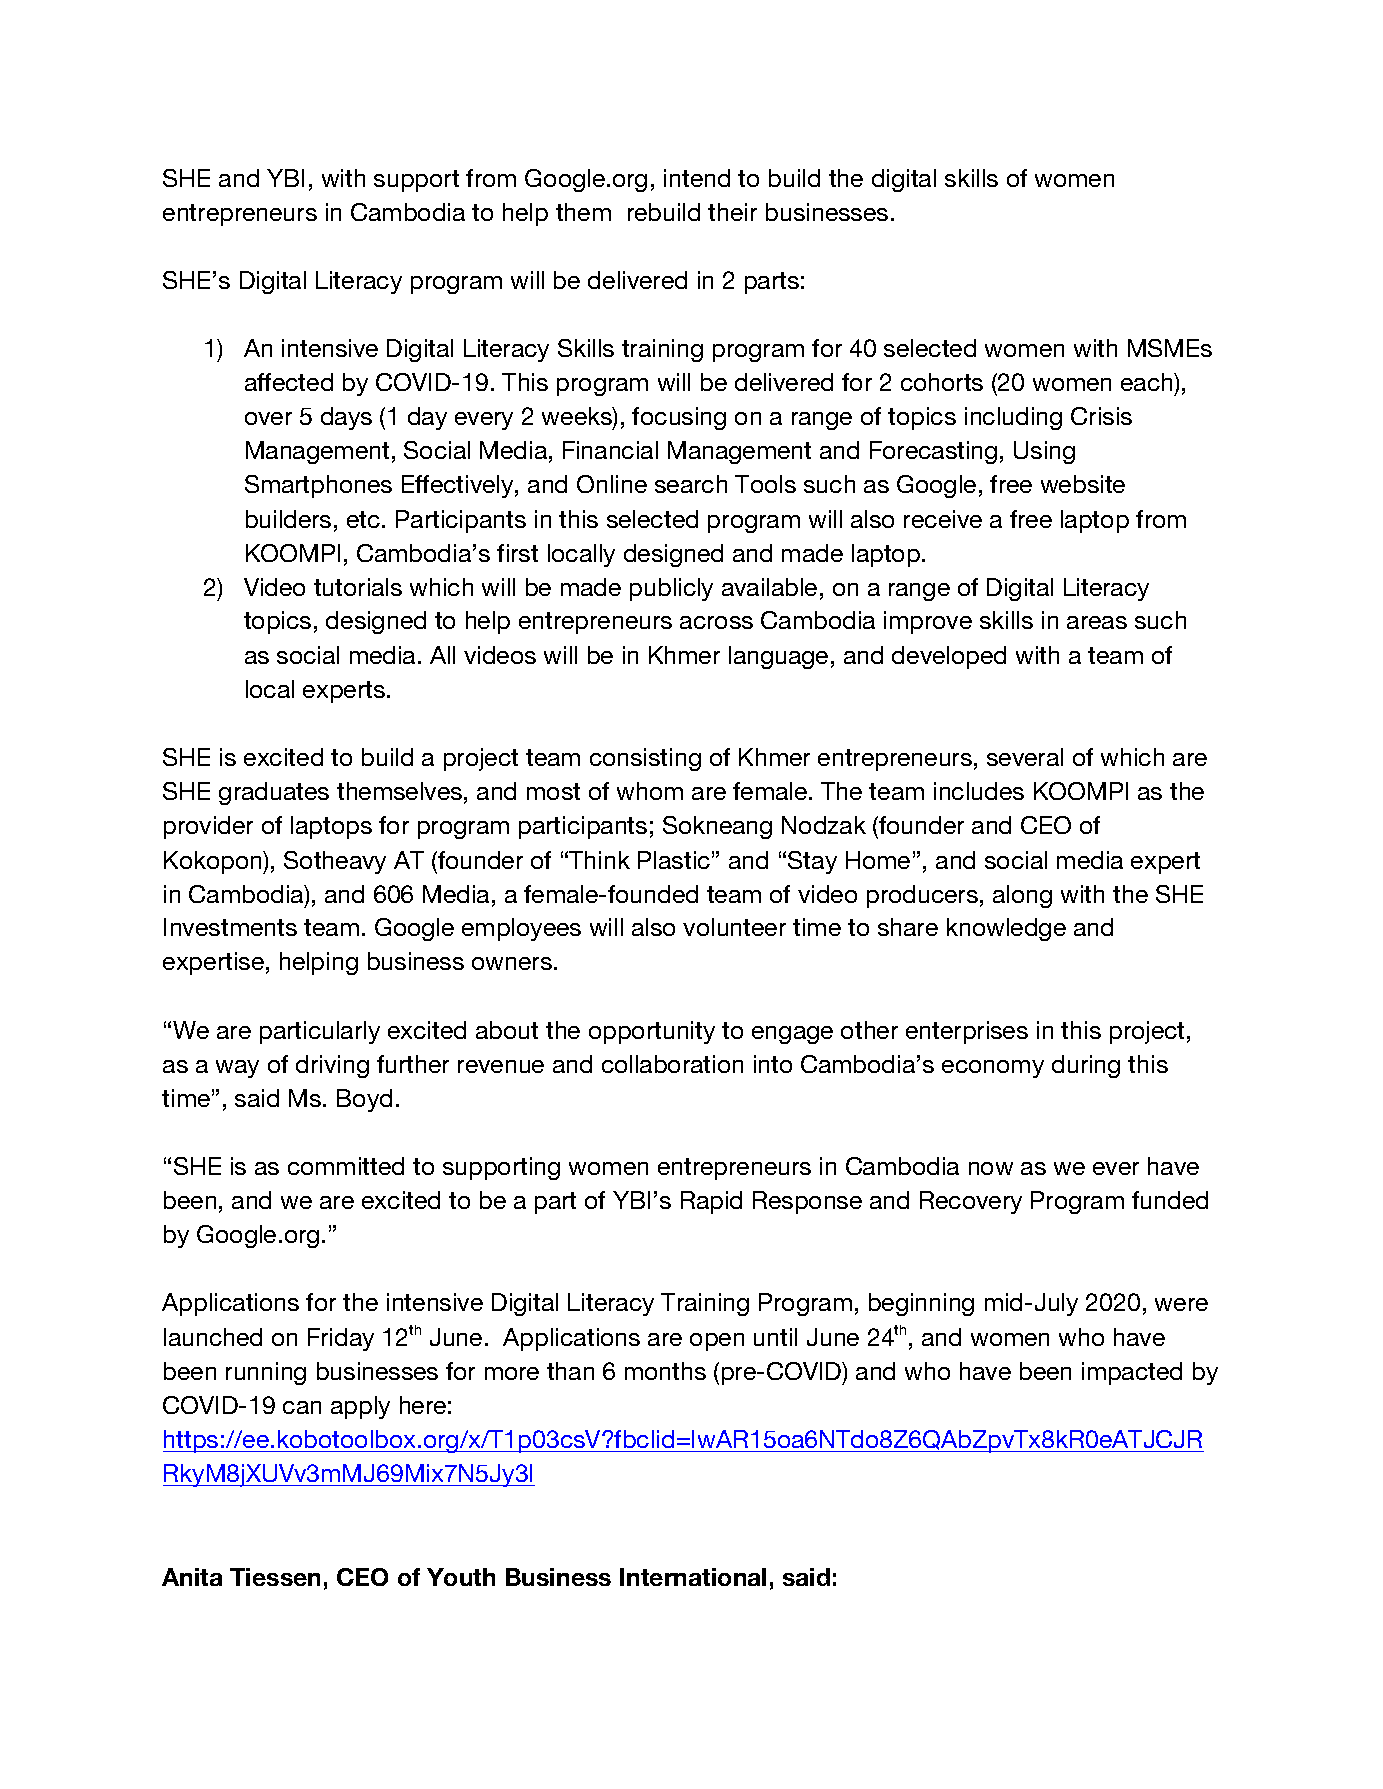  What do you see at coordinates (1022, 896) in the screenshot?
I see `along` at bounding box center [1022, 896].
